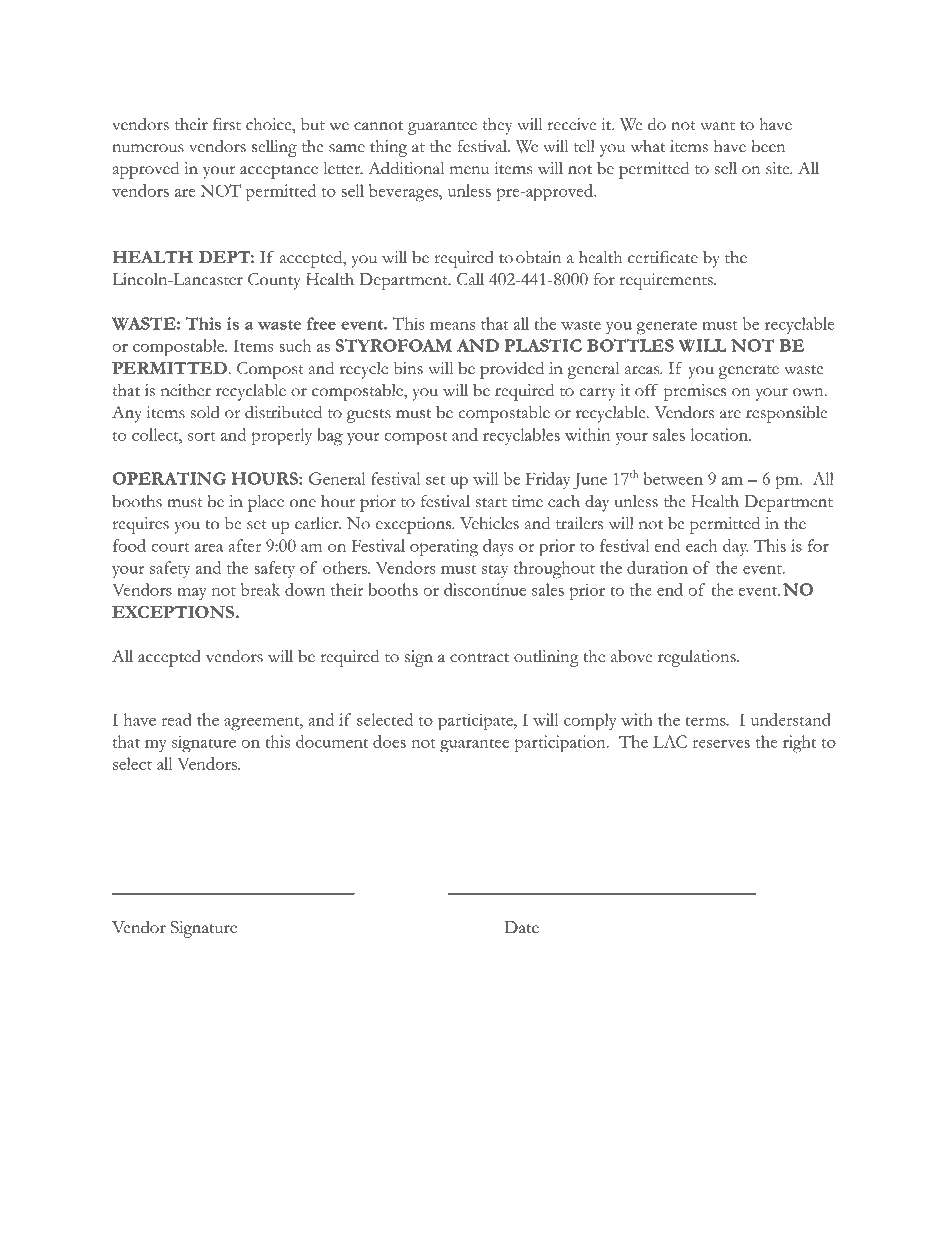 This page has width=952, height=1233. I want to click on after, so click(244, 545).
